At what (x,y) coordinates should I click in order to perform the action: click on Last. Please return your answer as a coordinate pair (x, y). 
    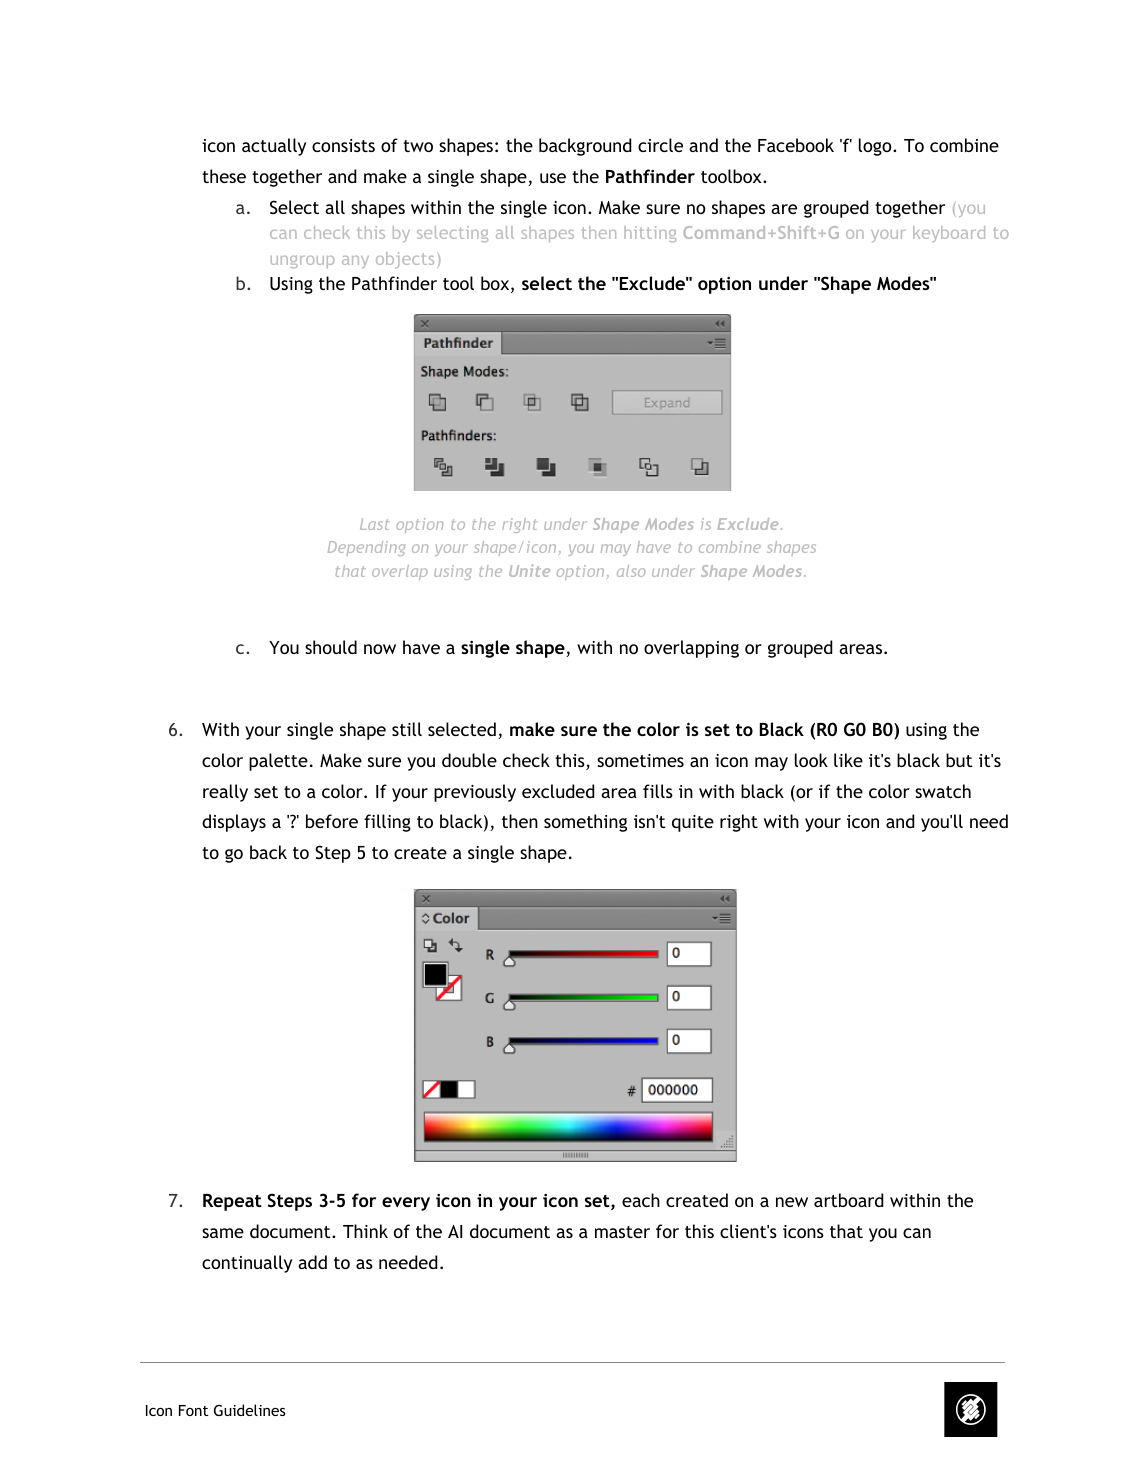
    Looking at the image, I should click on (375, 524).
